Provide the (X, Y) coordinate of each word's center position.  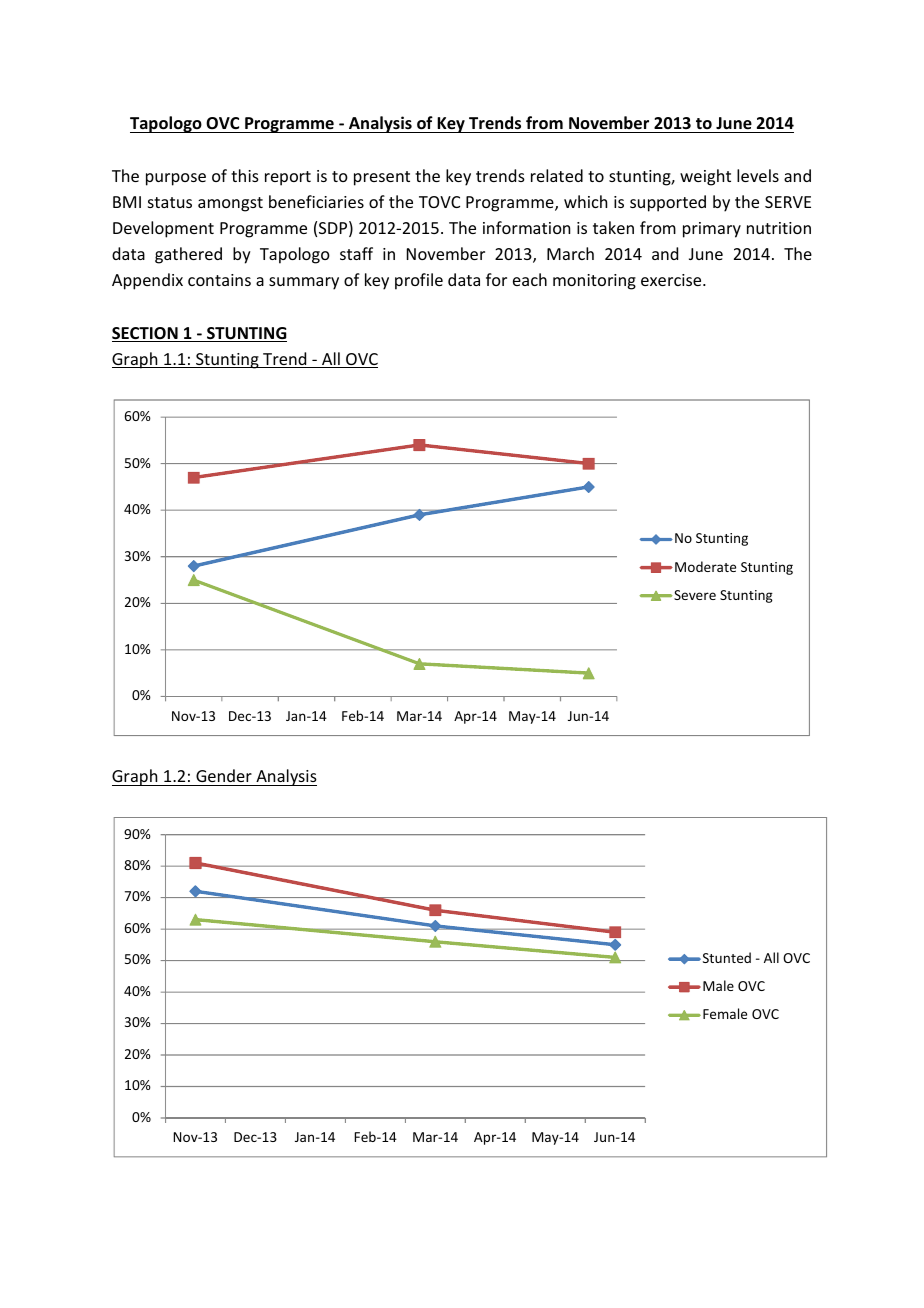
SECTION (146, 334)
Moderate (705, 566)
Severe (694, 595)
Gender (224, 775)
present (382, 178)
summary (304, 283)
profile (419, 281)
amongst (230, 204)
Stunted (725, 957)
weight (705, 177)
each (530, 279)
